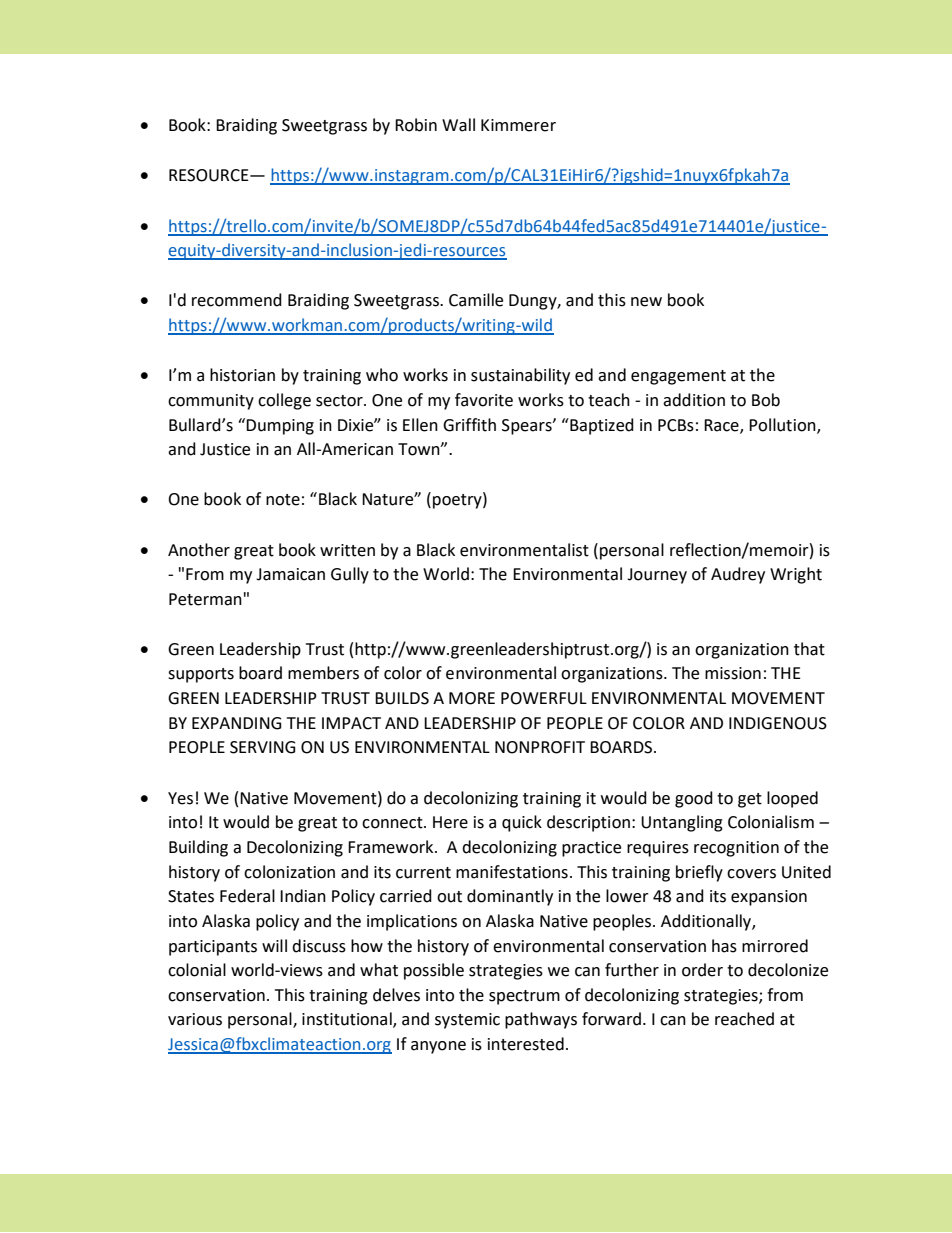 Image resolution: width=952 pixels, height=1233 pixels. I want to click on reached, so click(744, 1019).
